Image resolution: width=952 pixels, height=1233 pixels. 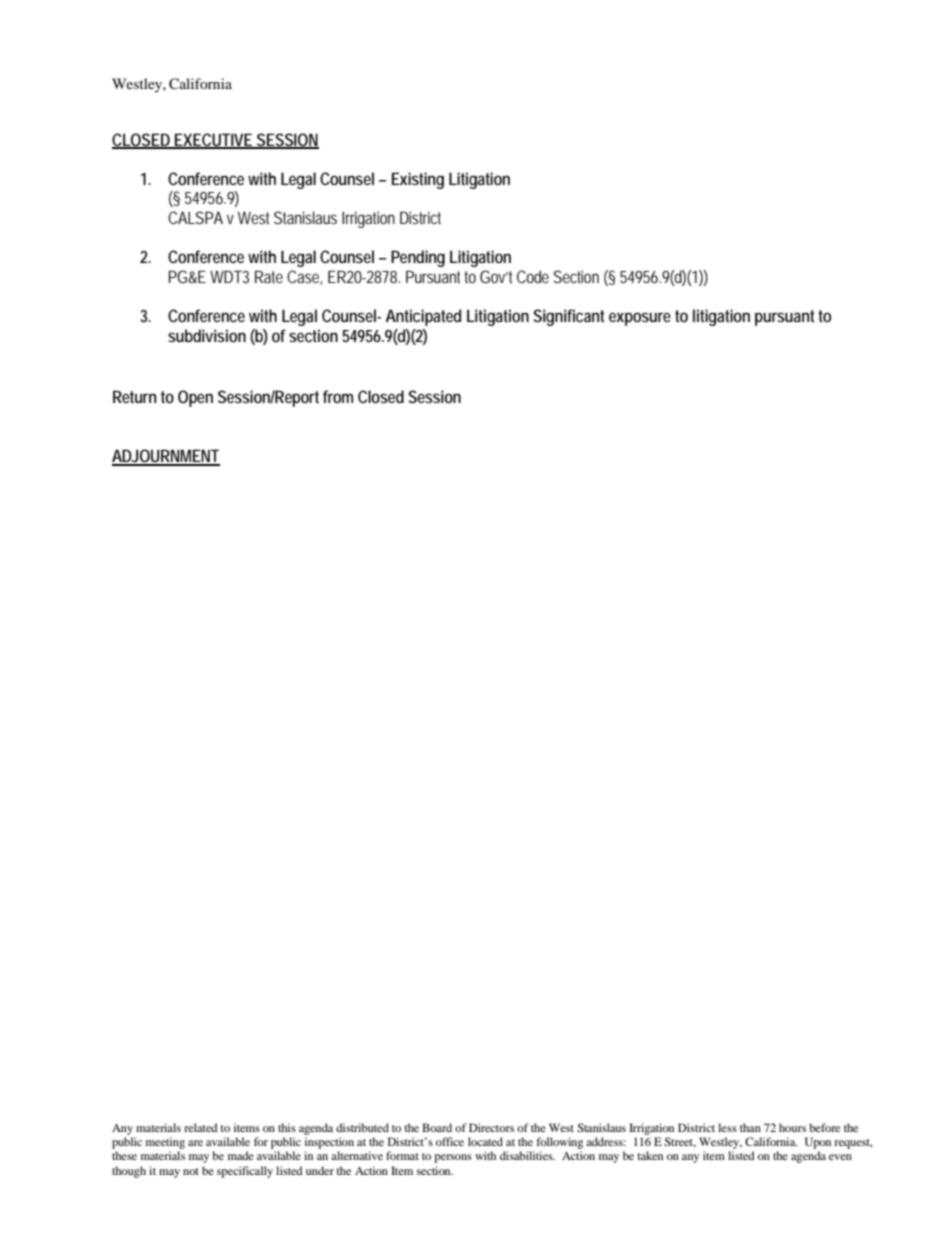 What do you see at coordinates (485, 1141) in the document?
I see `located` at bounding box center [485, 1141].
